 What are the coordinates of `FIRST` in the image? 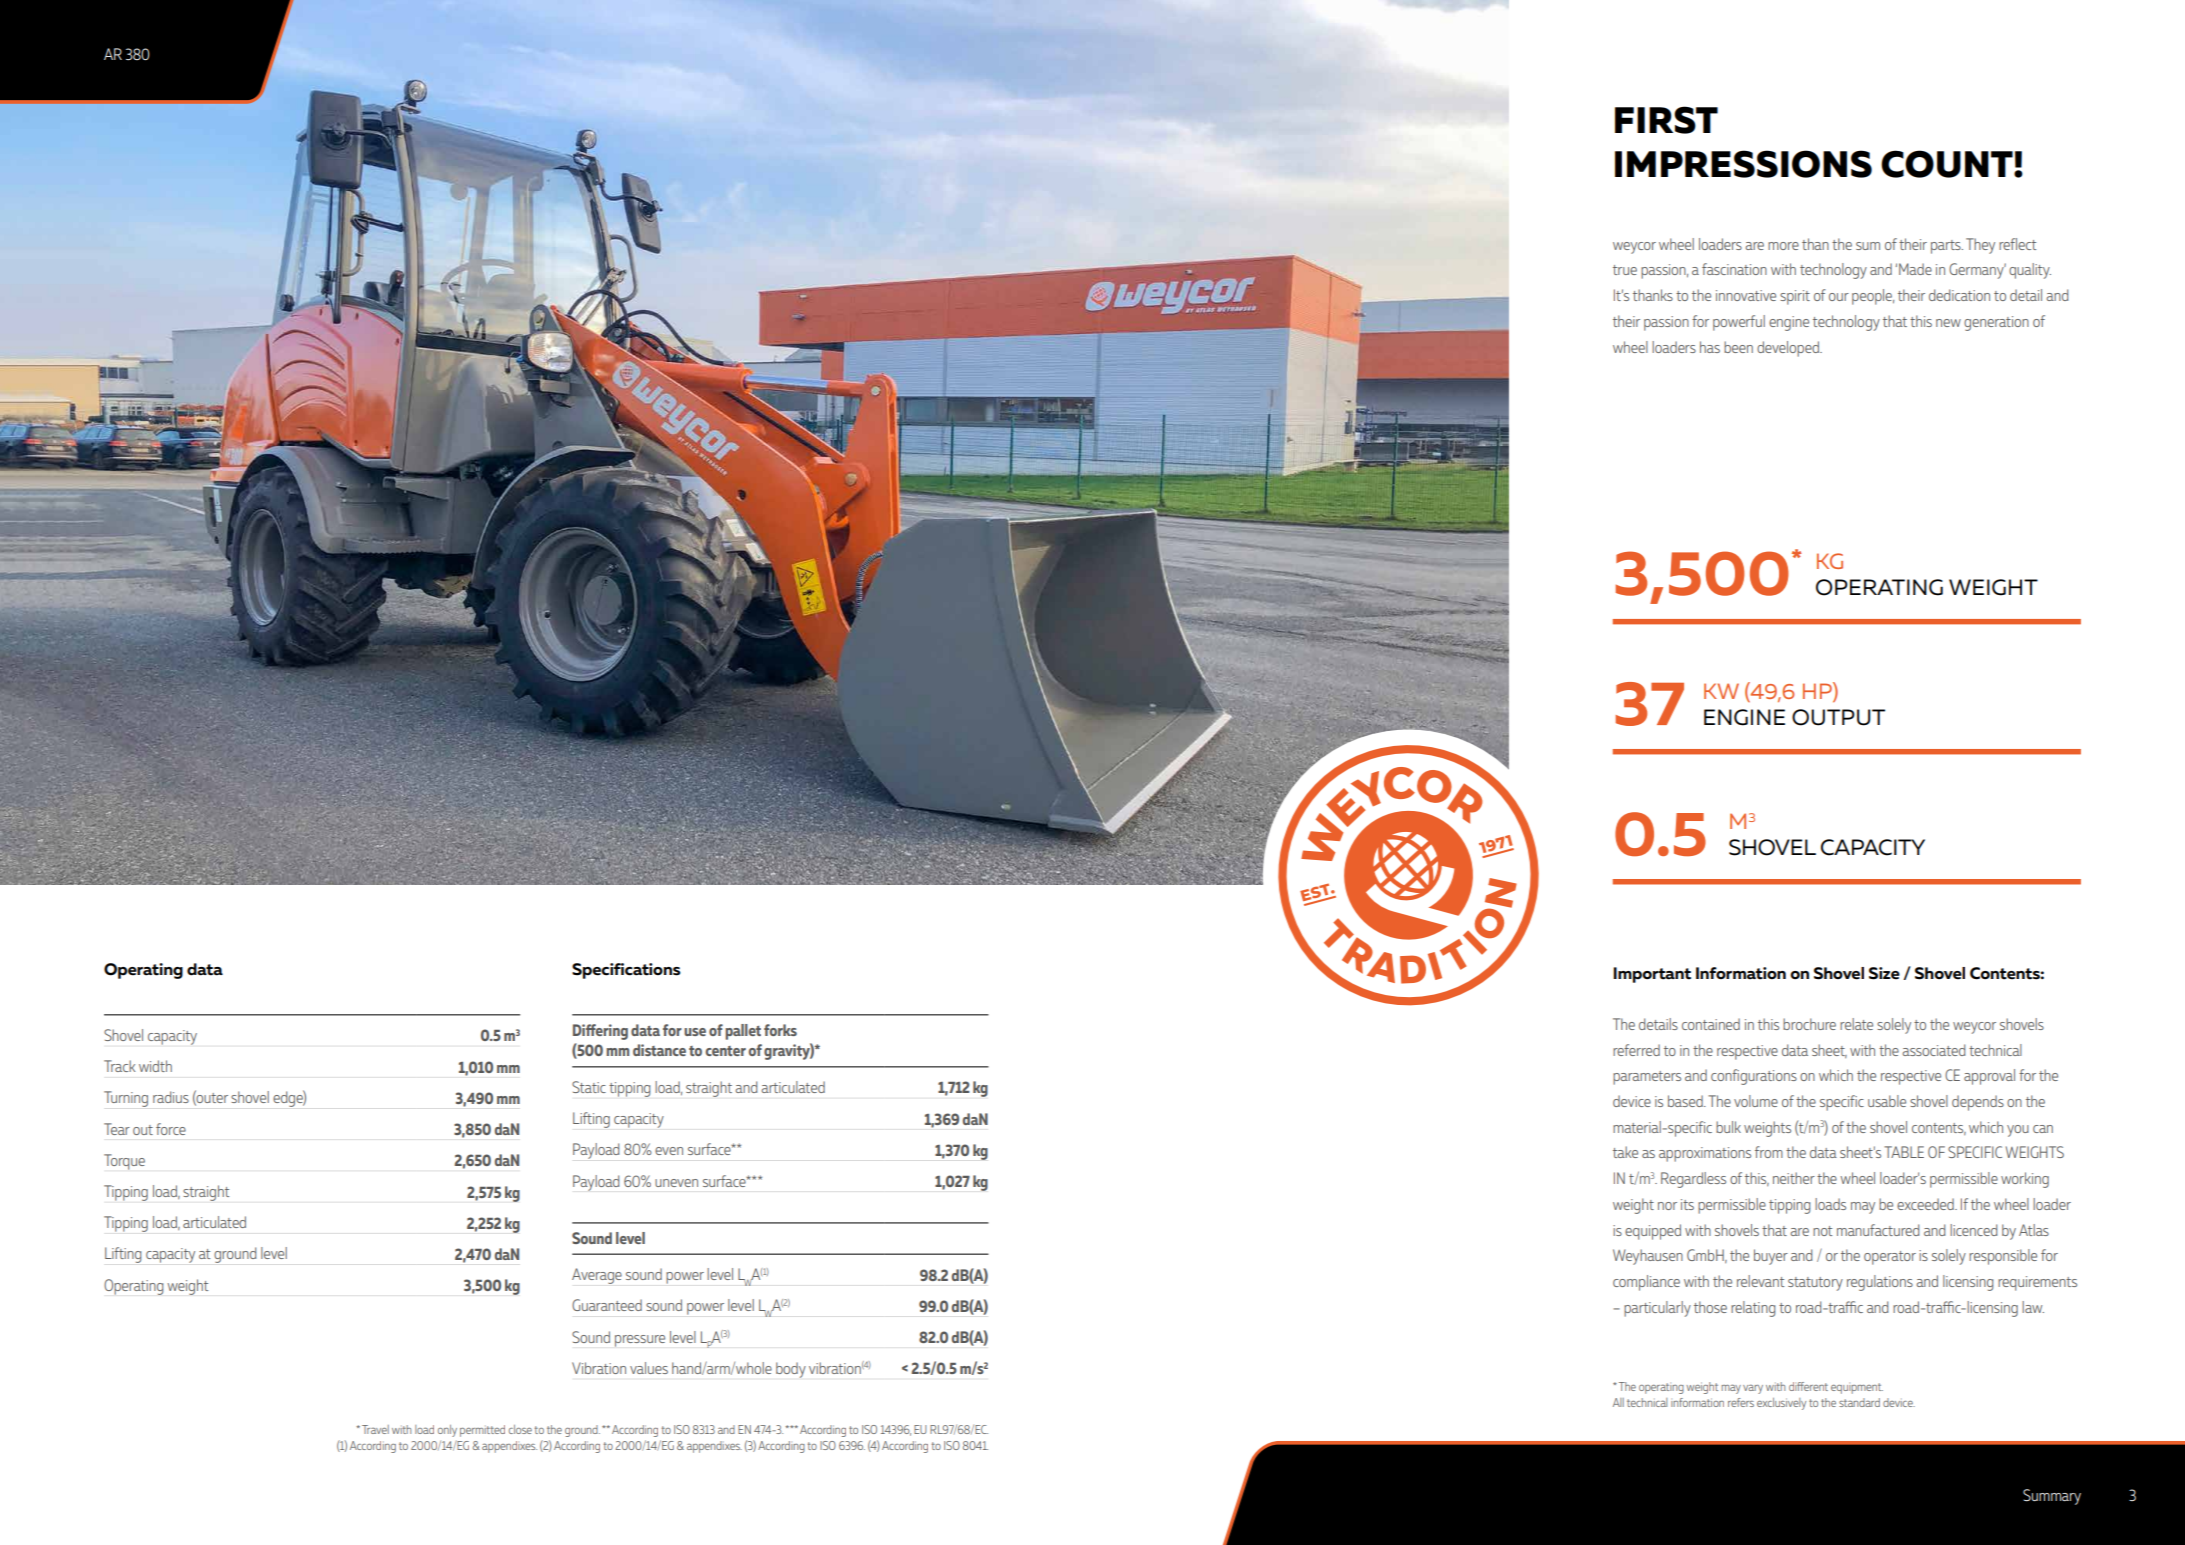 It's located at (1666, 120).
